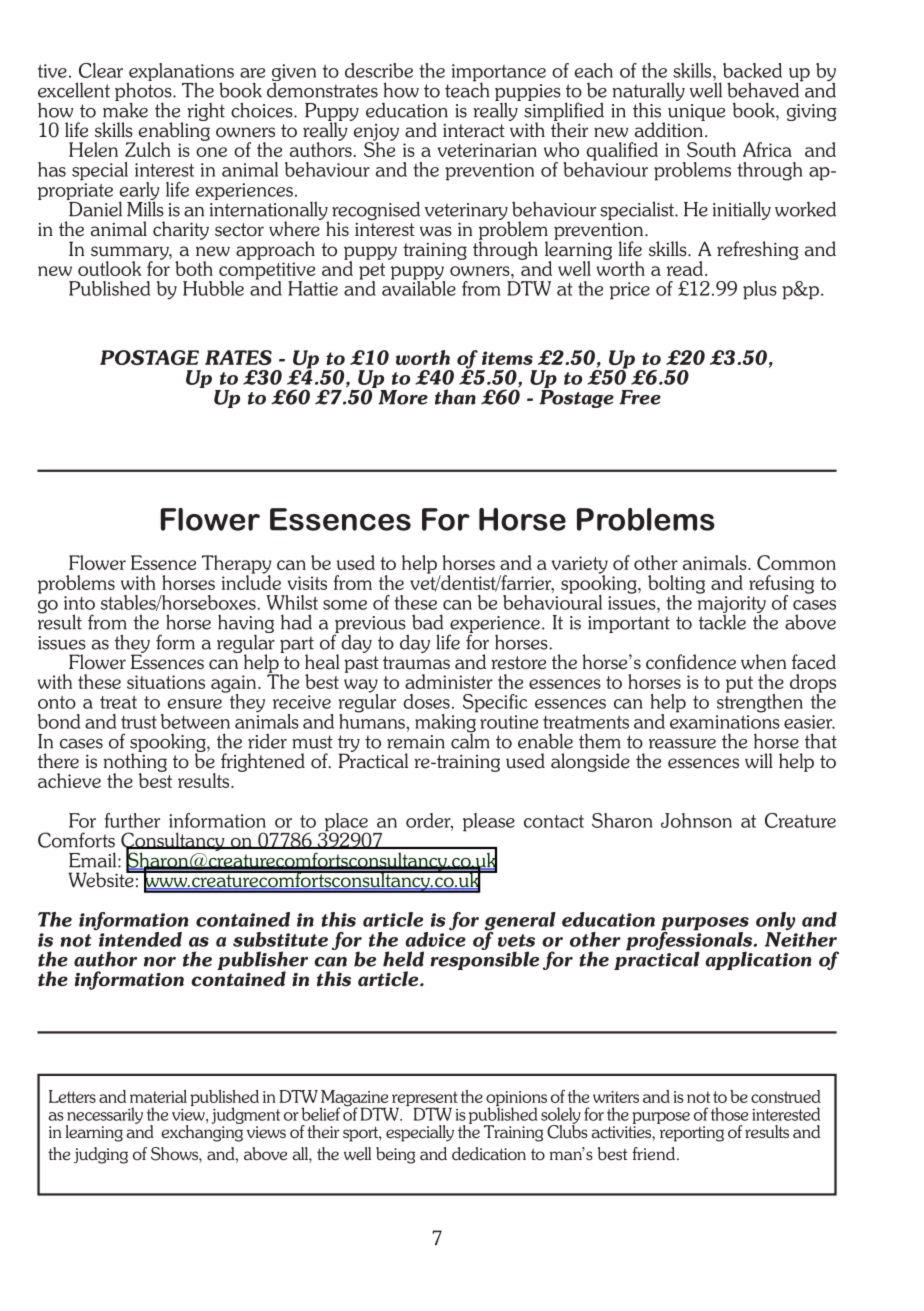  I want to click on interact, so click(474, 131).
